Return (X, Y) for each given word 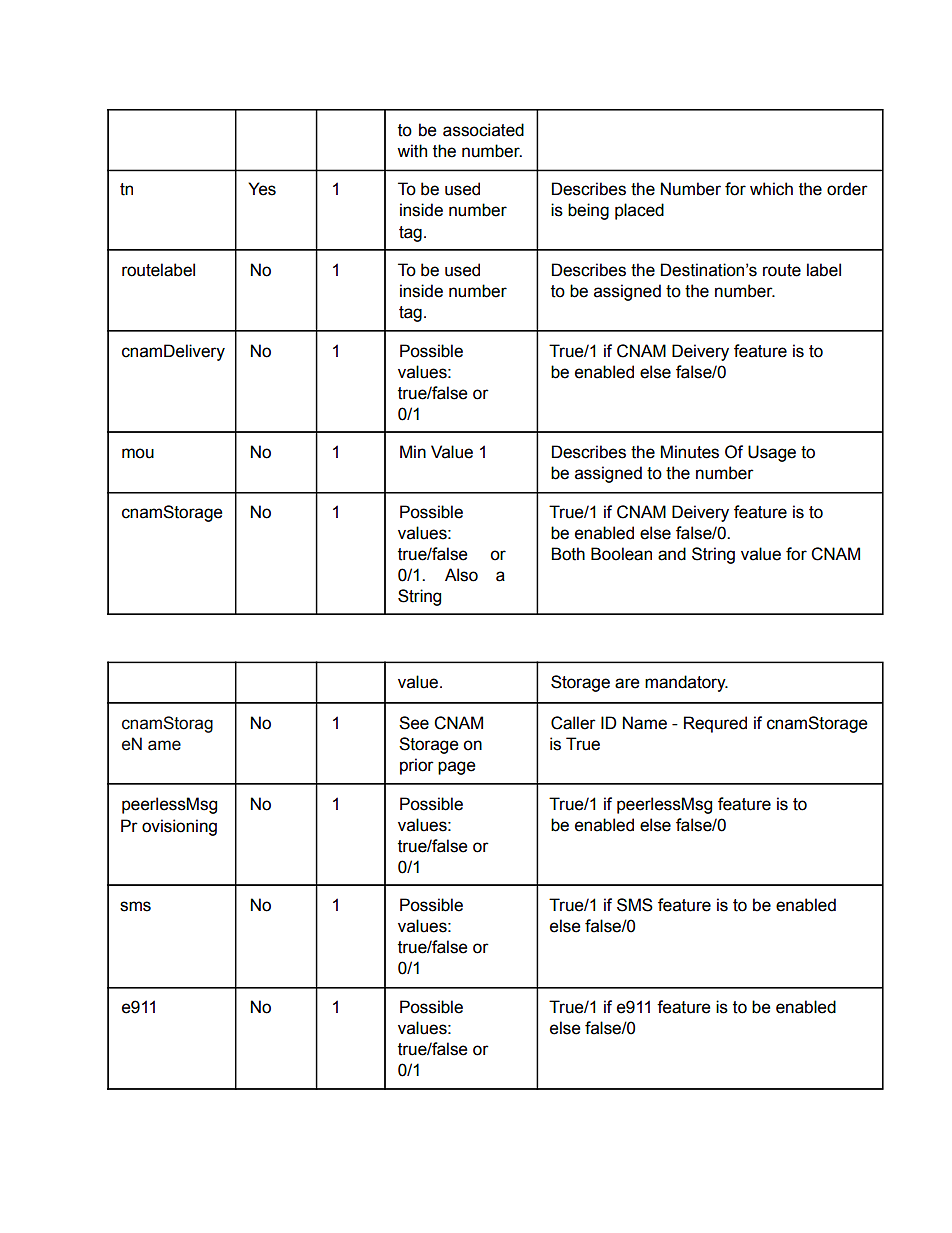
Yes (262, 189)
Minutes (690, 452)
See (414, 723)
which (771, 189)
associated (483, 130)
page (456, 768)
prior (417, 766)
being (588, 211)
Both (568, 554)
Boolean (621, 554)
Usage (772, 453)
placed (639, 211)
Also (461, 575)
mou (138, 453)
